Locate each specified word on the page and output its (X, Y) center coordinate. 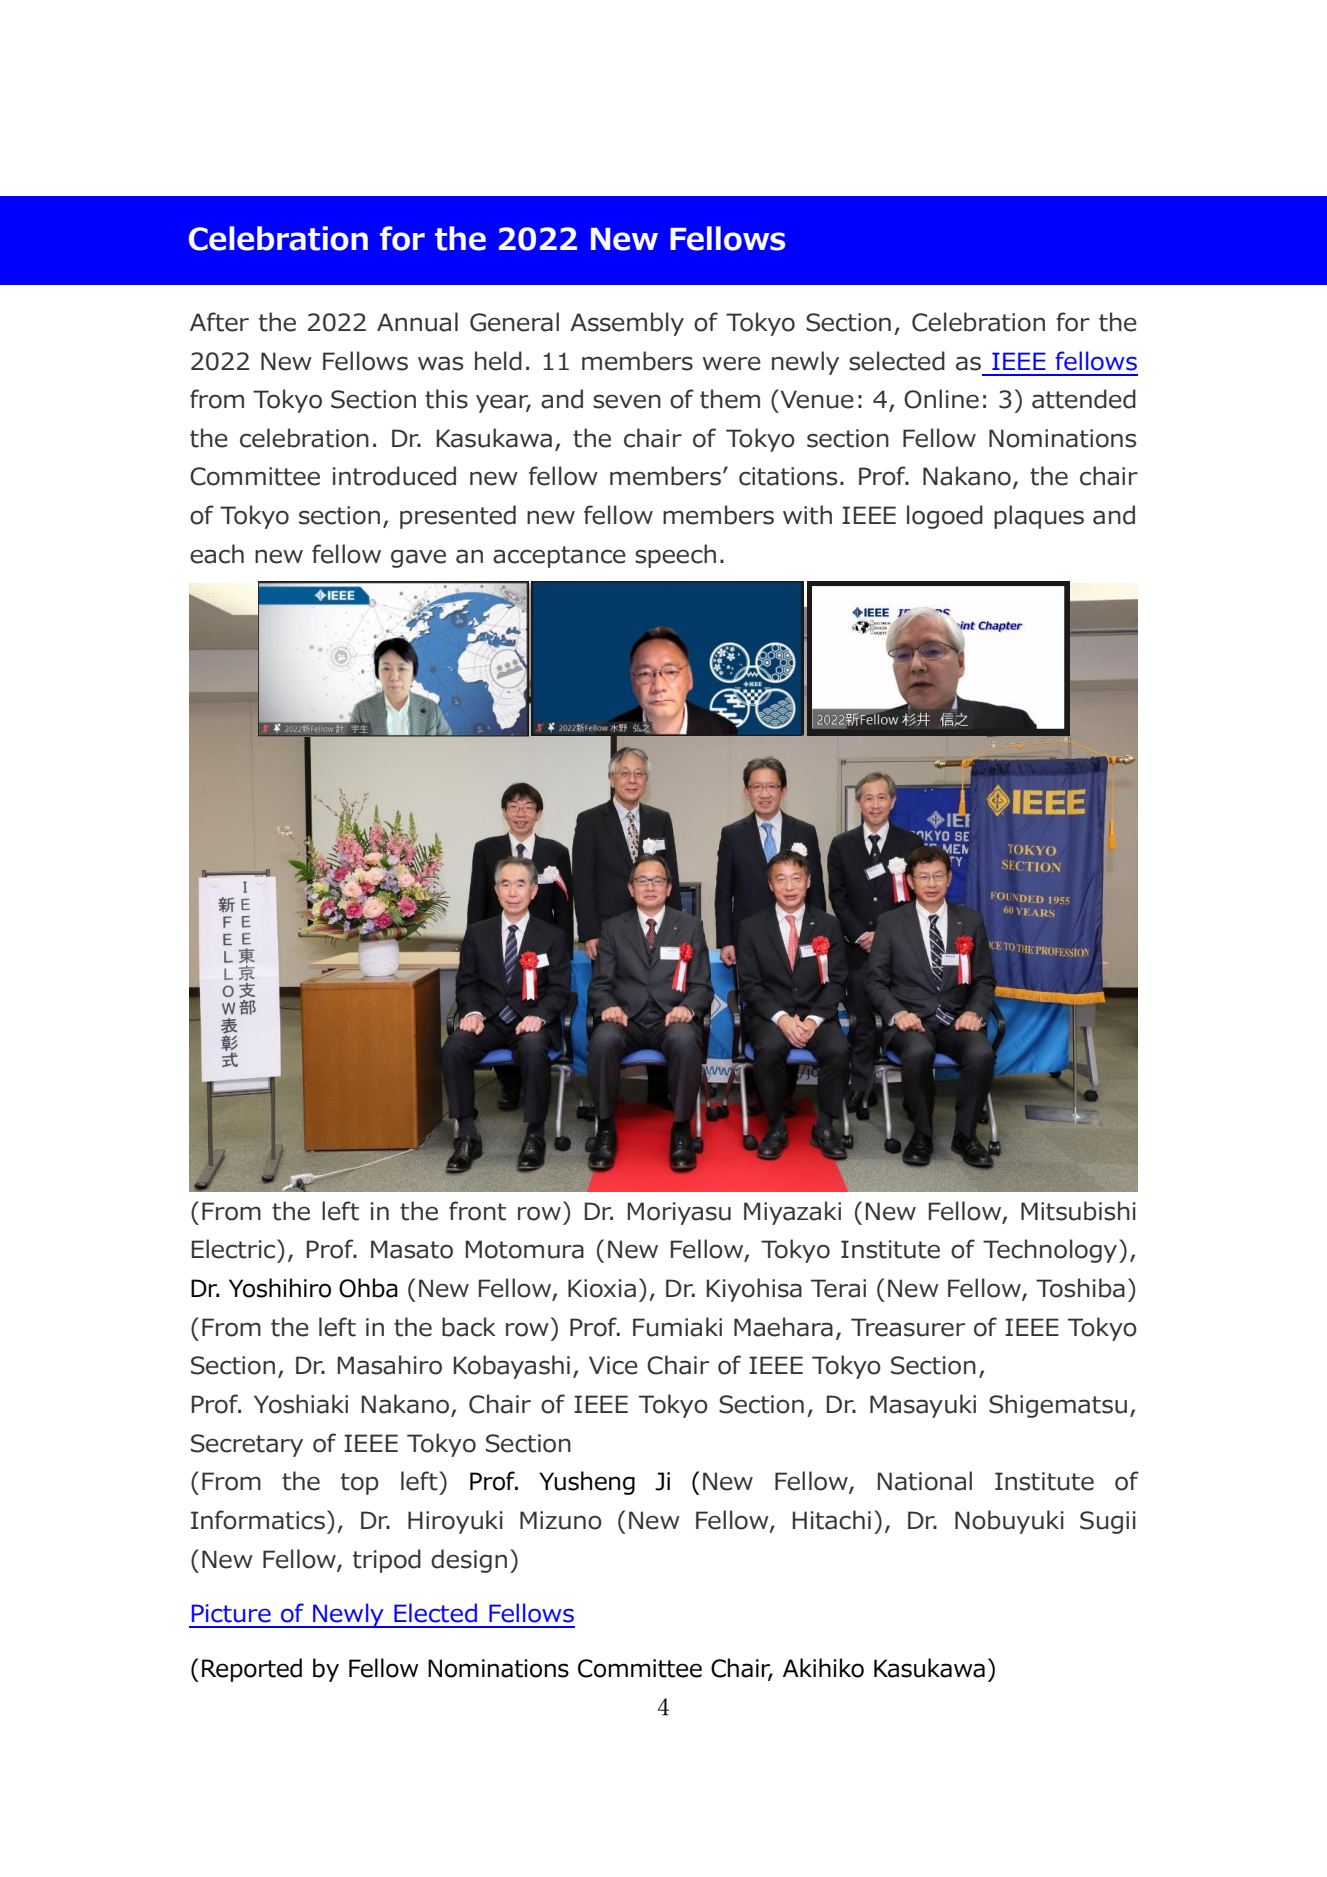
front (477, 1211)
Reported (252, 1670)
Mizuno (561, 1520)
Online (941, 399)
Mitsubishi (1078, 1211)
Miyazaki (792, 1213)
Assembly (627, 324)
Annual (417, 322)
